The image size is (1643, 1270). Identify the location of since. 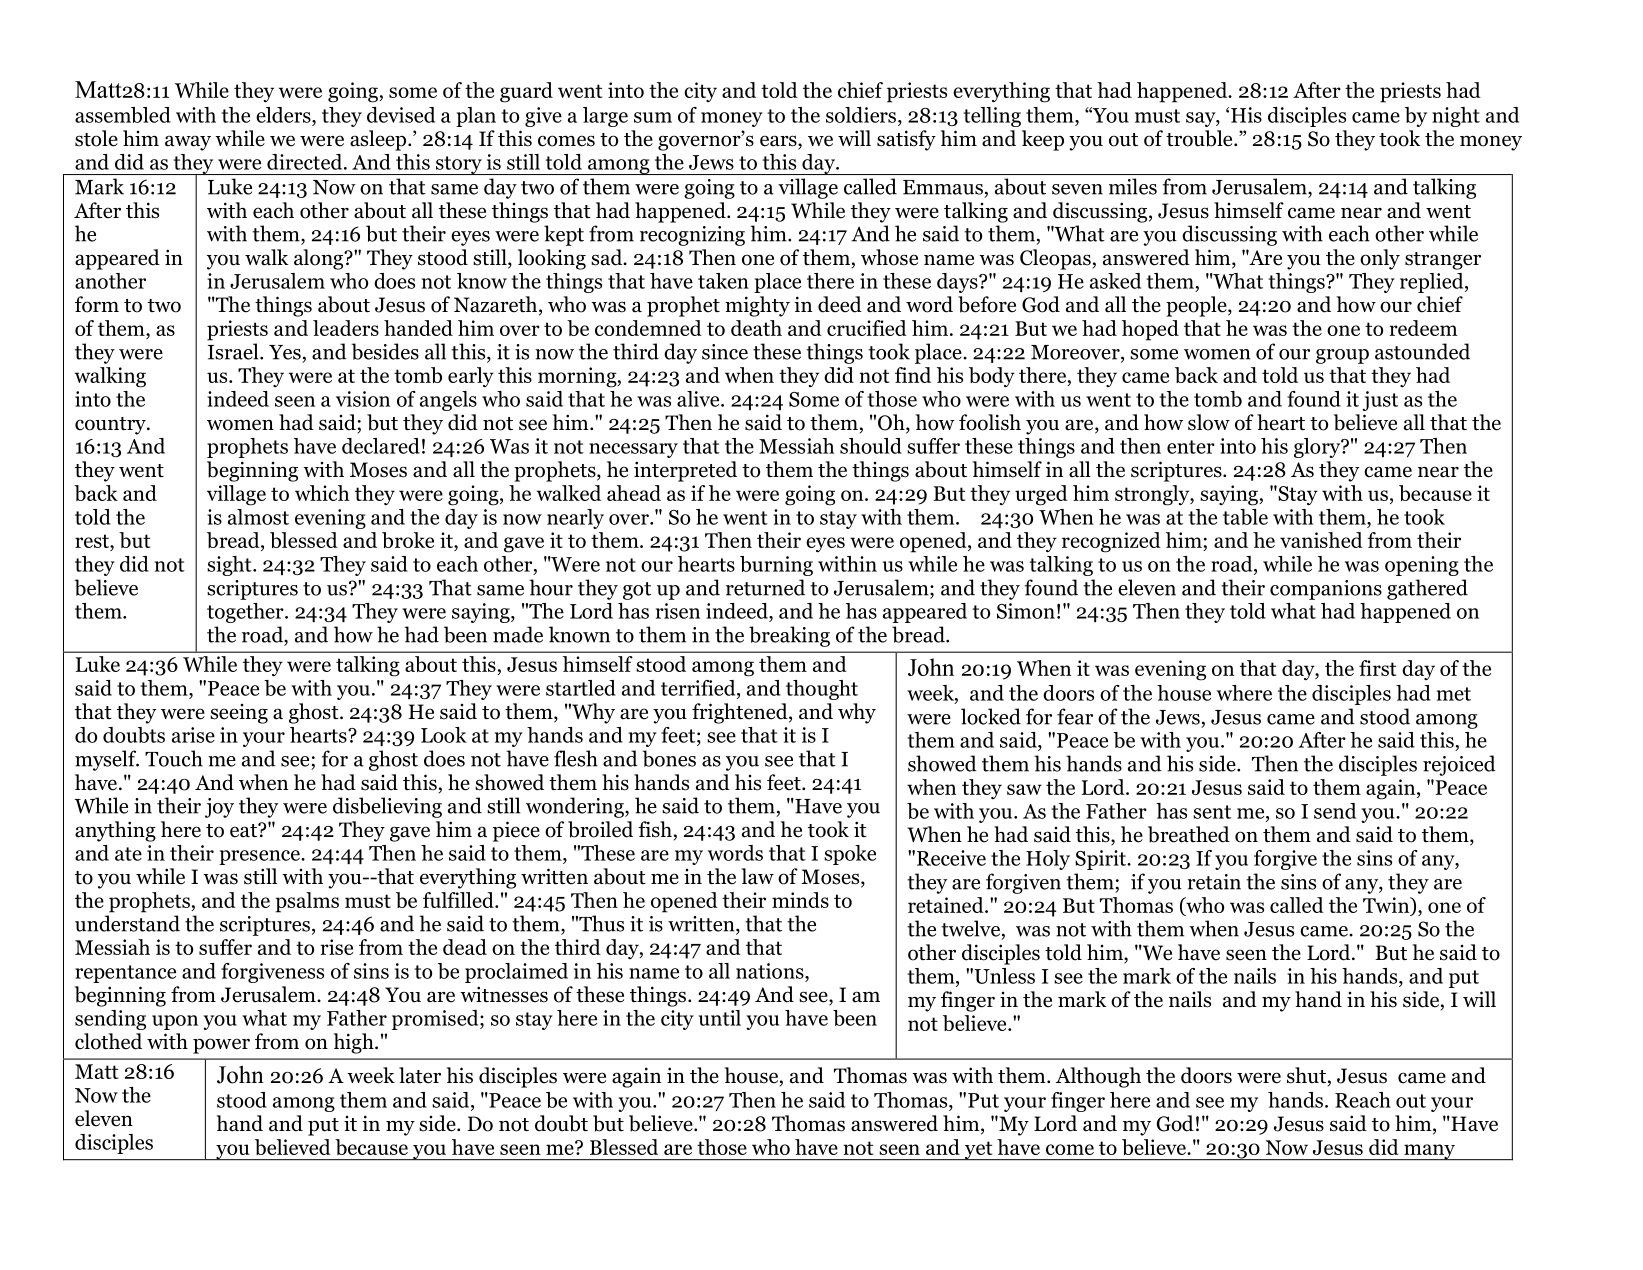
(725, 352).
